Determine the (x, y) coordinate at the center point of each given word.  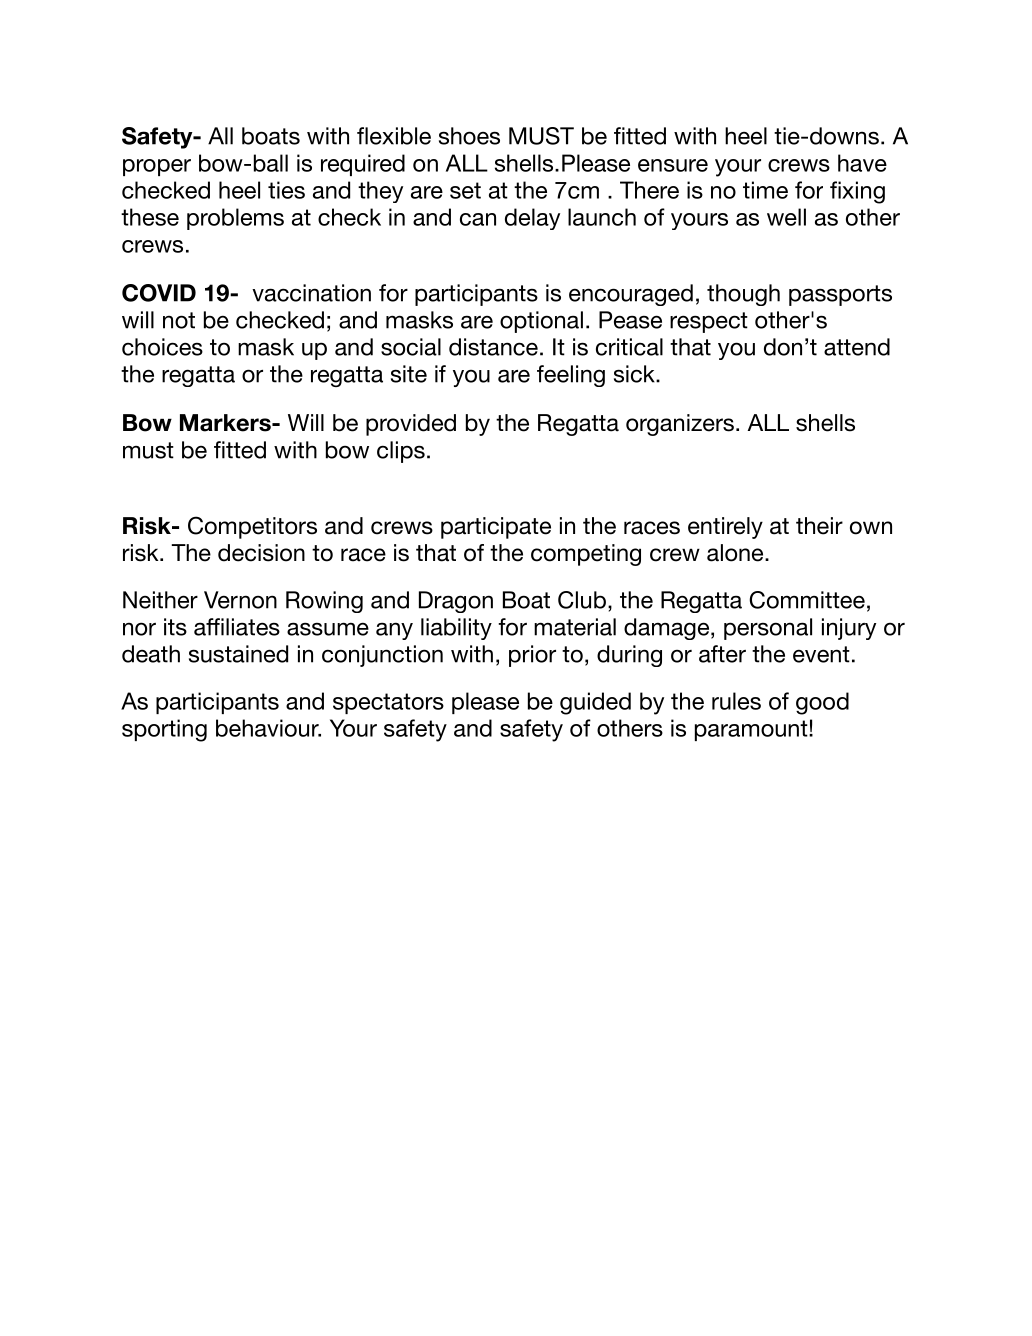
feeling (571, 376)
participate (496, 528)
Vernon (240, 600)
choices (162, 347)
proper (157, 167)
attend (857, 347)
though (743, 295)
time (765, 190)
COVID (159, 293)
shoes (469, 136)
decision (261, 553)
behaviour (268, 728)
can (478, 219)
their (819, 526)
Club (582, 600)
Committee (807, 600)
